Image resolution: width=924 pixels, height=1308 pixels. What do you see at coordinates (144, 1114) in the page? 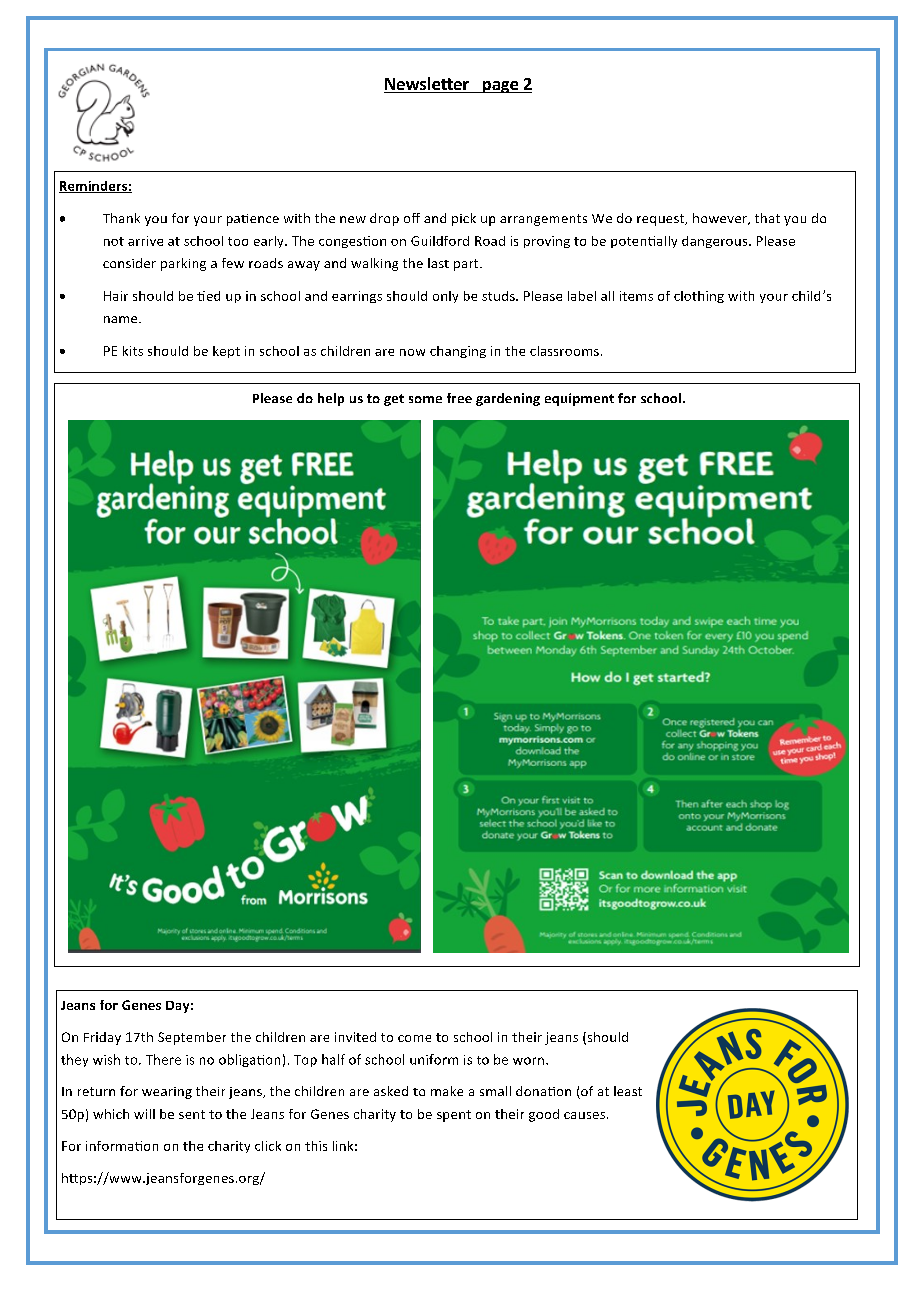
I see `will` at bounding box center [144, 1114].
